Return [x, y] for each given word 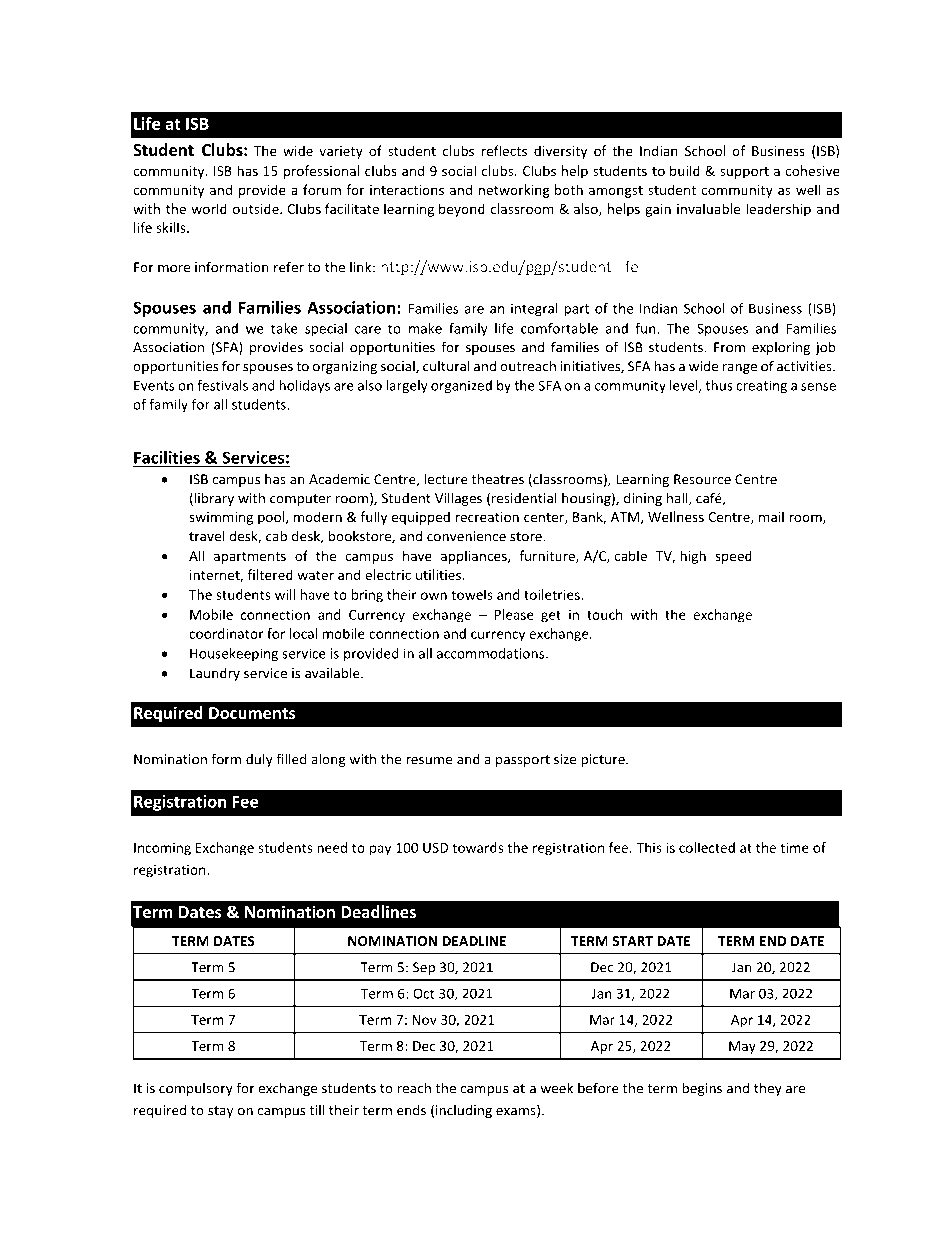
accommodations [492, 653]
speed [733, 557]
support [744, 173]
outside [257, 208]
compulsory [196, 1089]
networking [514, 191]
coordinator [226, 633]
